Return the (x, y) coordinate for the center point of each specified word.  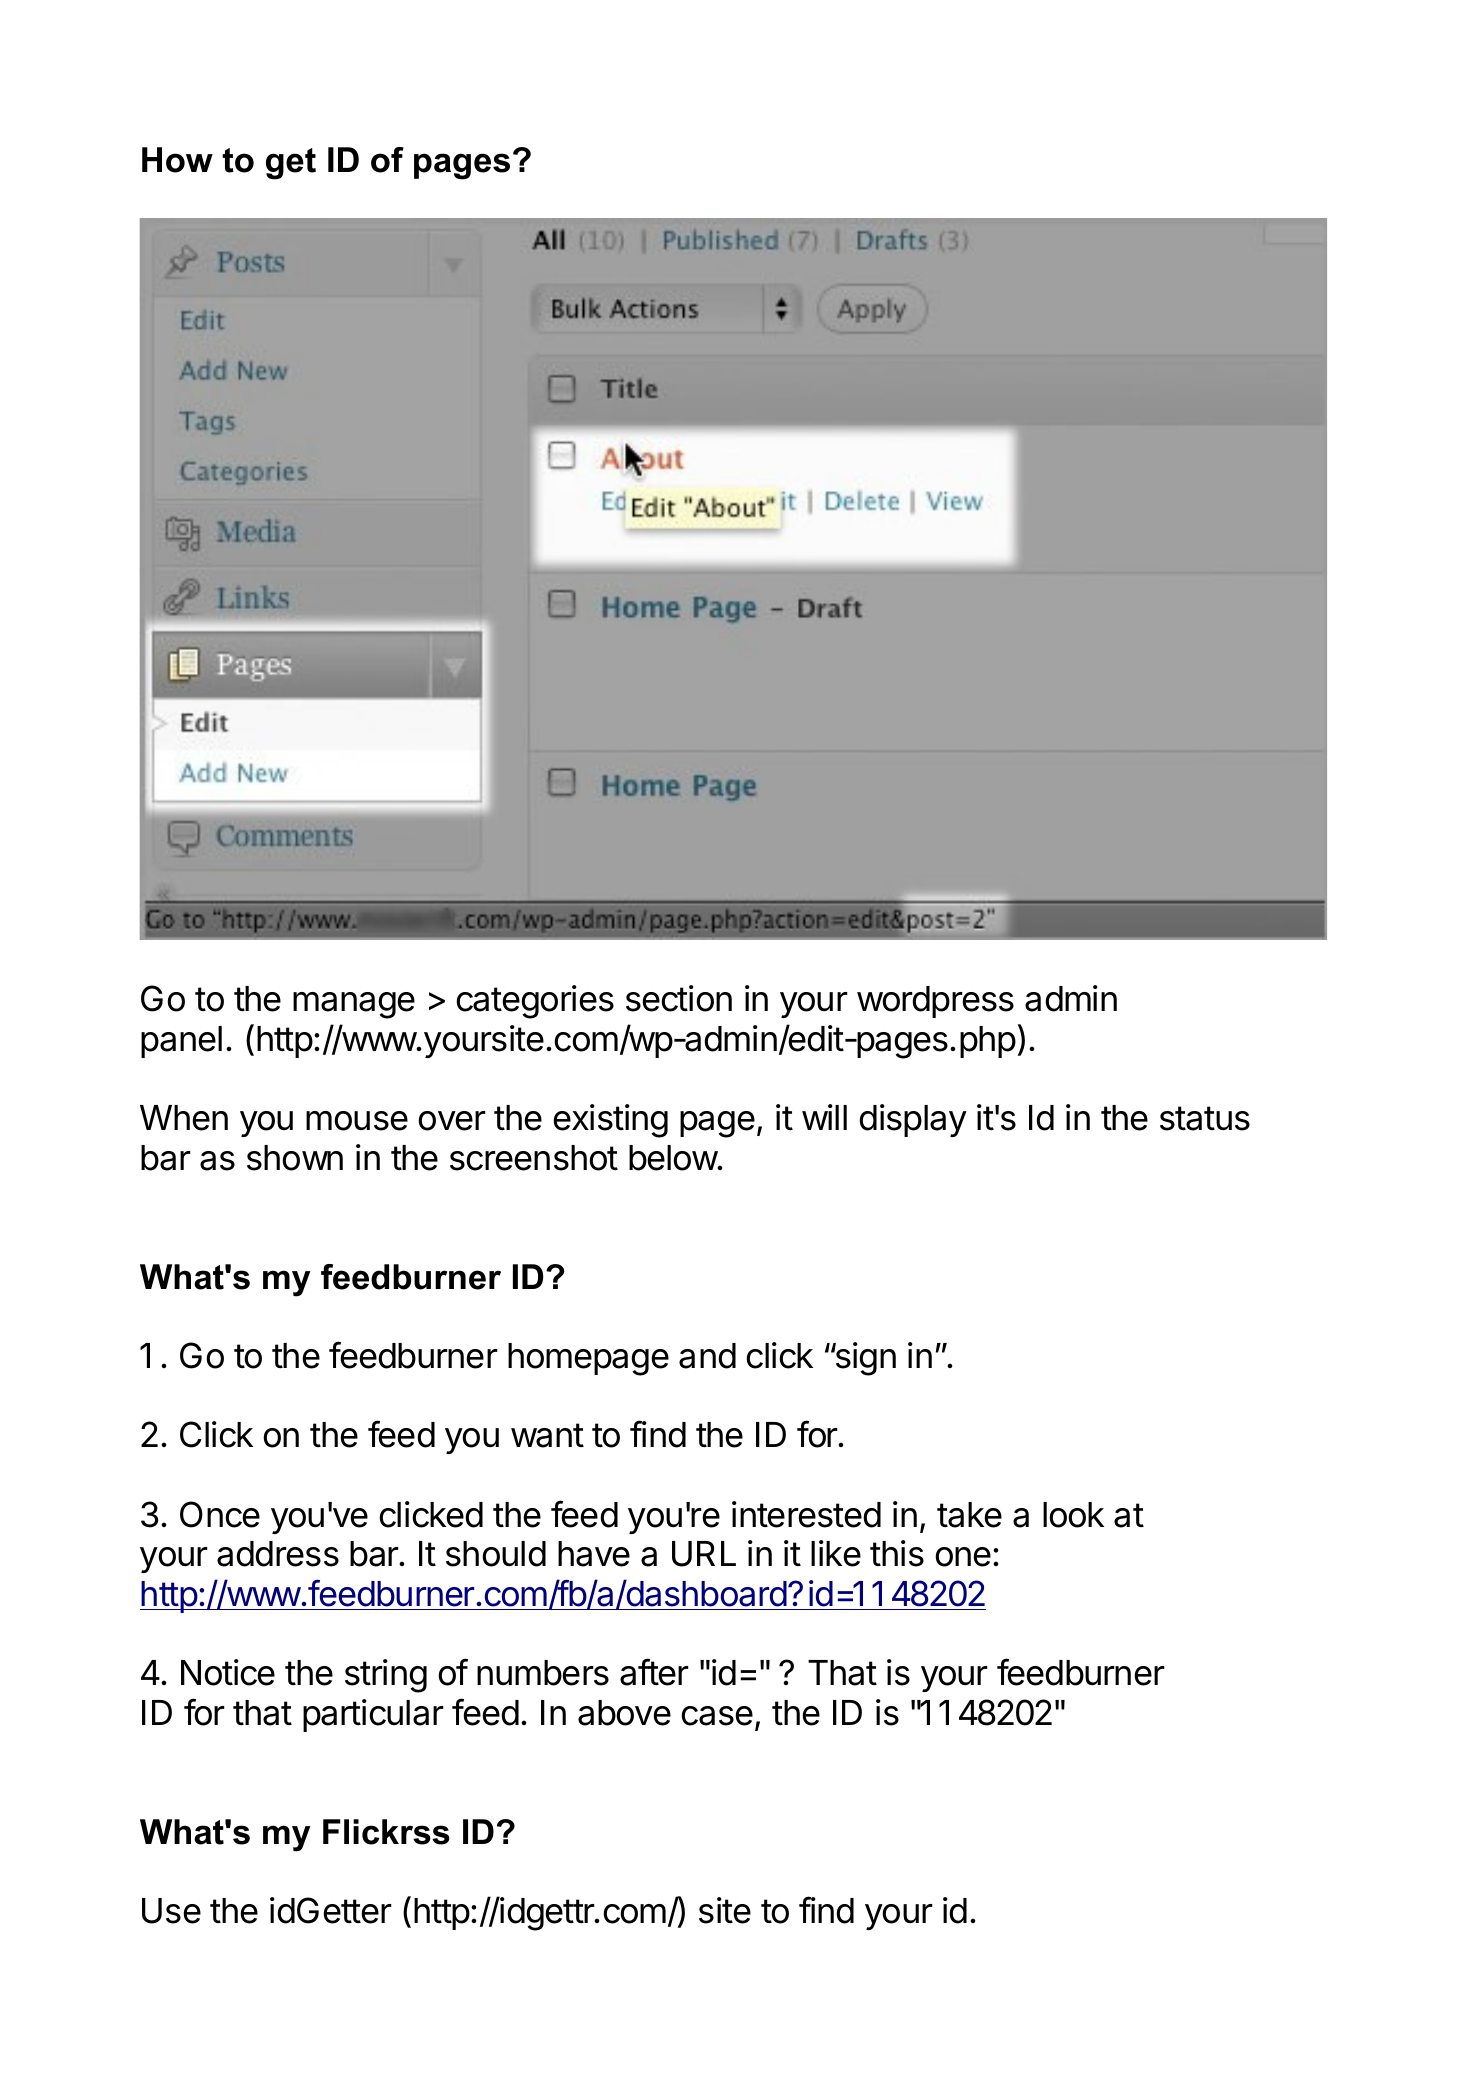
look (1073, 1515)
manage (354, 1005)
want (547, 1435)
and (707, 1356)
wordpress (935, 1002)
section (679, 998)
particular (373, 1715)
